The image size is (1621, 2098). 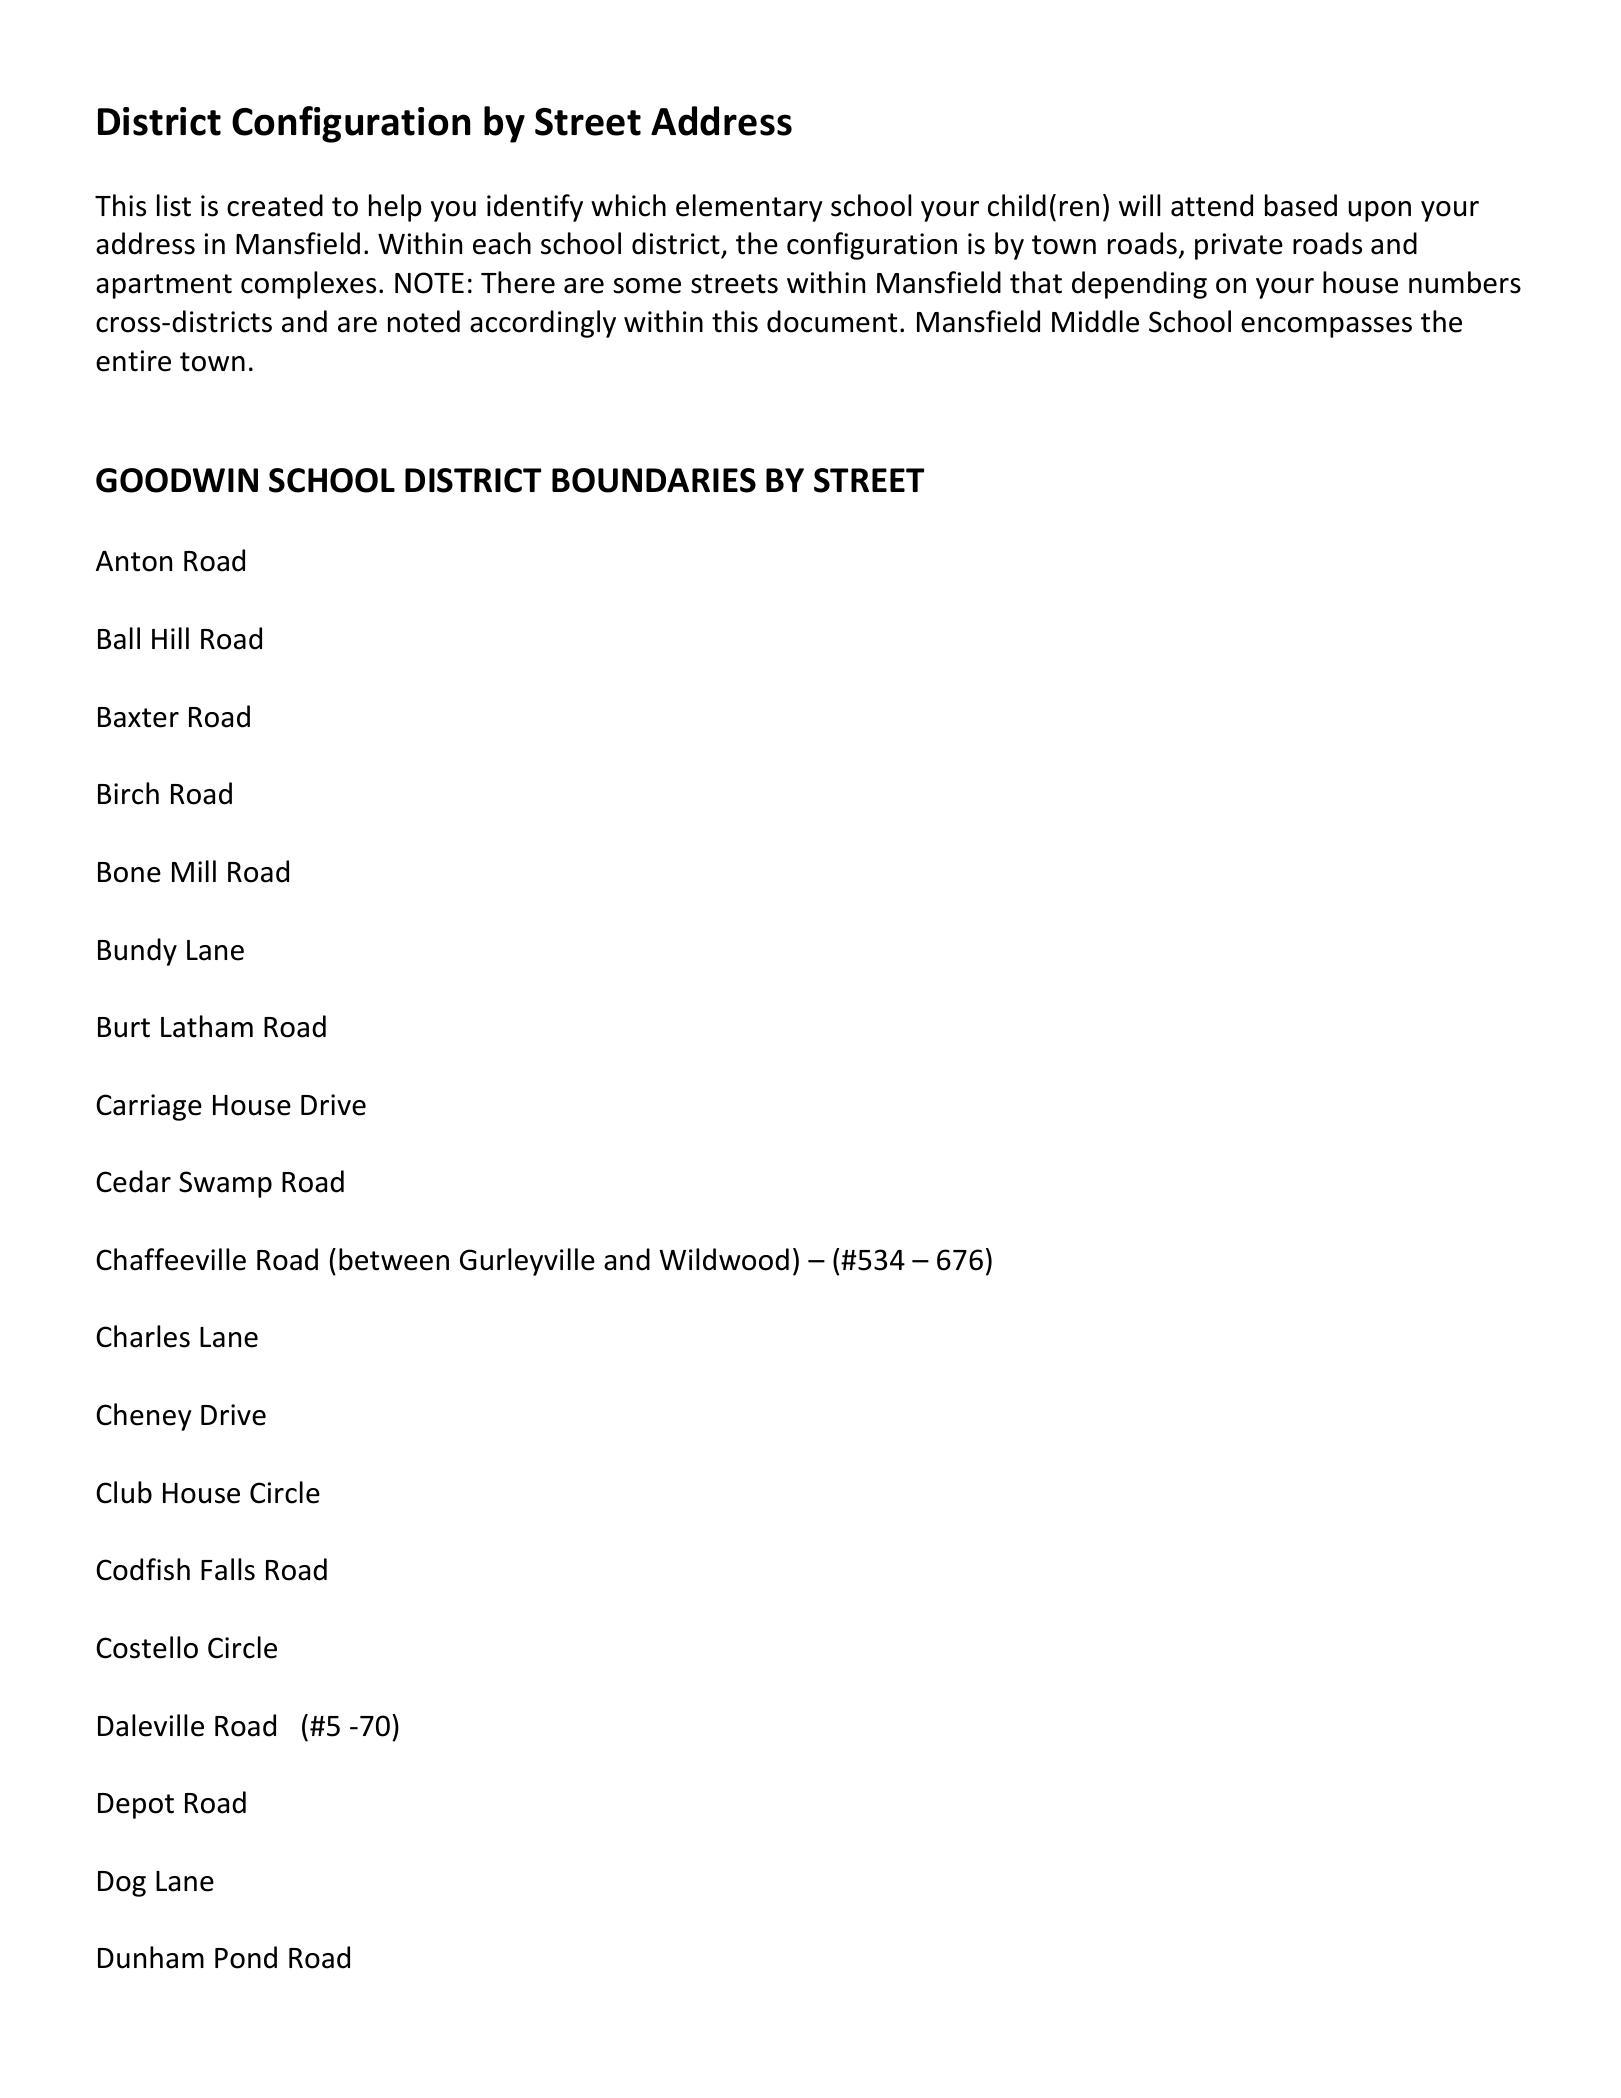 What do you see at coordinates (246, 1957) in the page?
I see `Pond` at bounding box center [246, 1957].
